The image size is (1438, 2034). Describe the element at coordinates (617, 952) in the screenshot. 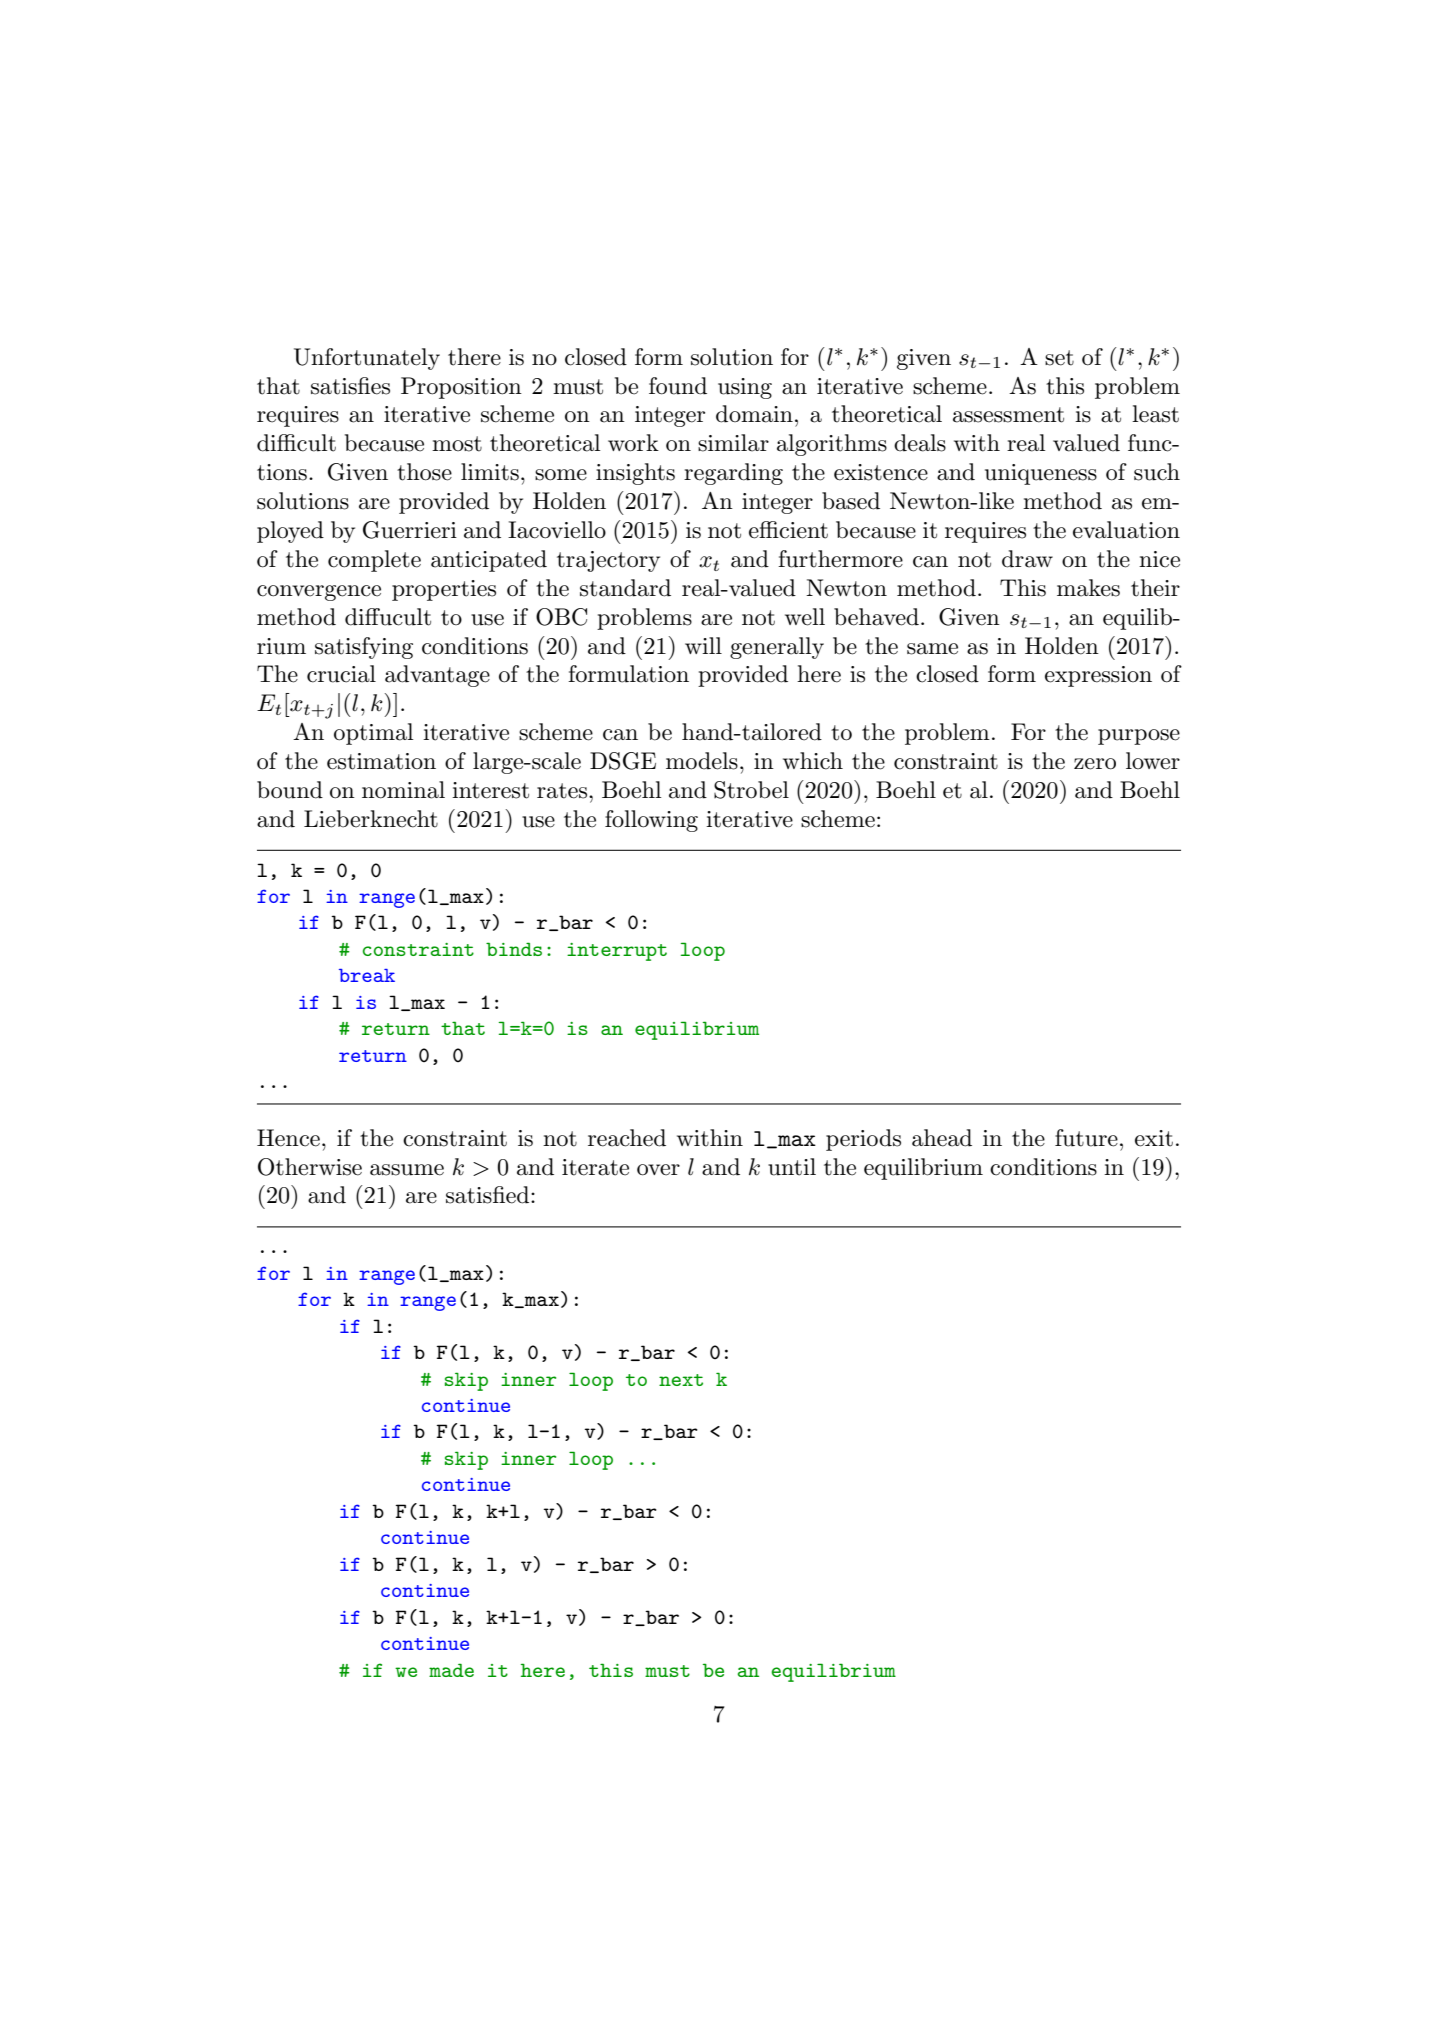

I see `interrupt` at that location.
